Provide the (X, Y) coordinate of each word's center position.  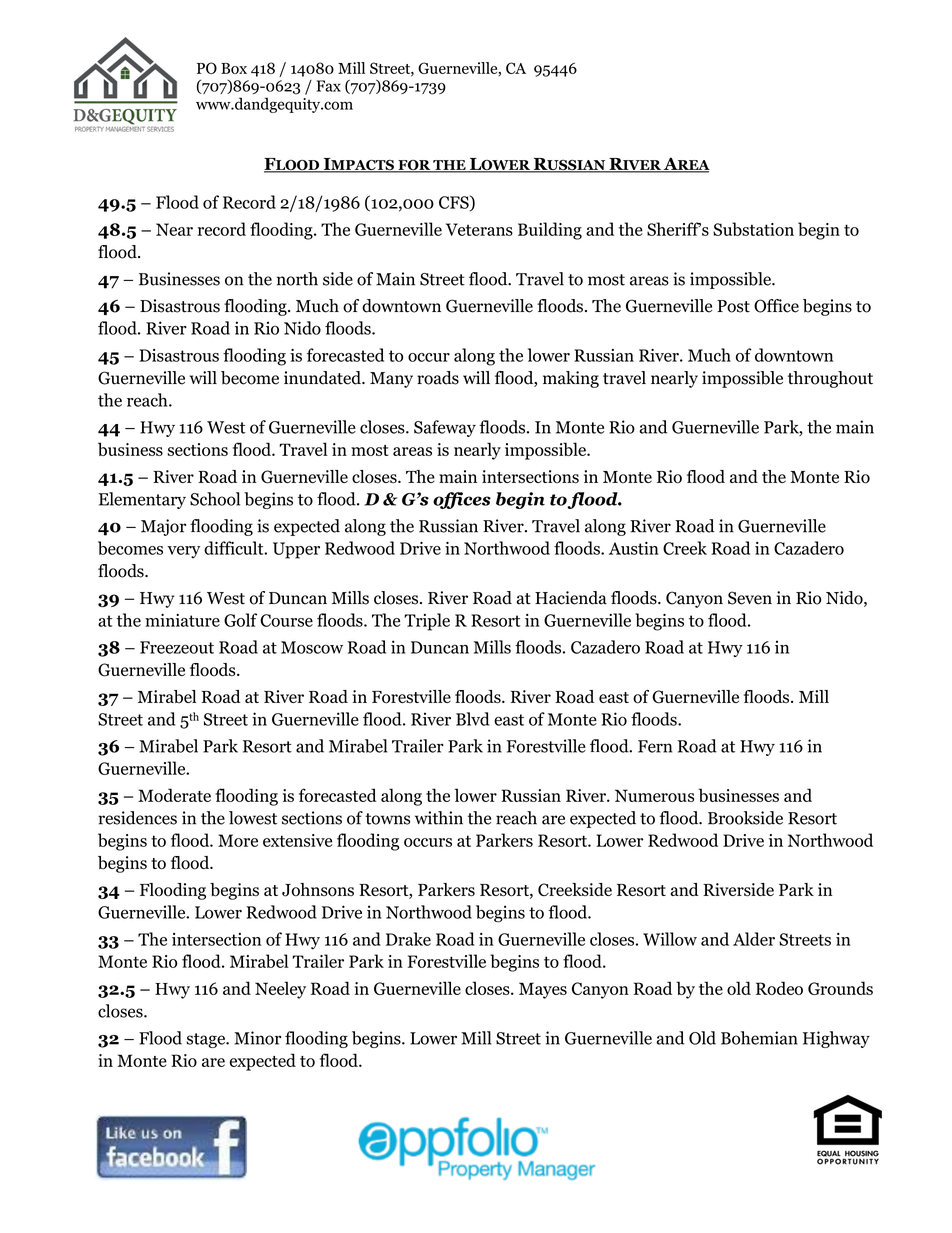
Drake (408, 939)
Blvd (472, 719)
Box (234, 68)
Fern (655, 746)
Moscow (312, 647)
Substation (753, 229)
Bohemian (759, 1038)
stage (206, 1040)
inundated (323, 378)
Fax (329, 86)
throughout (830, 379)
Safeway (445, 428)
